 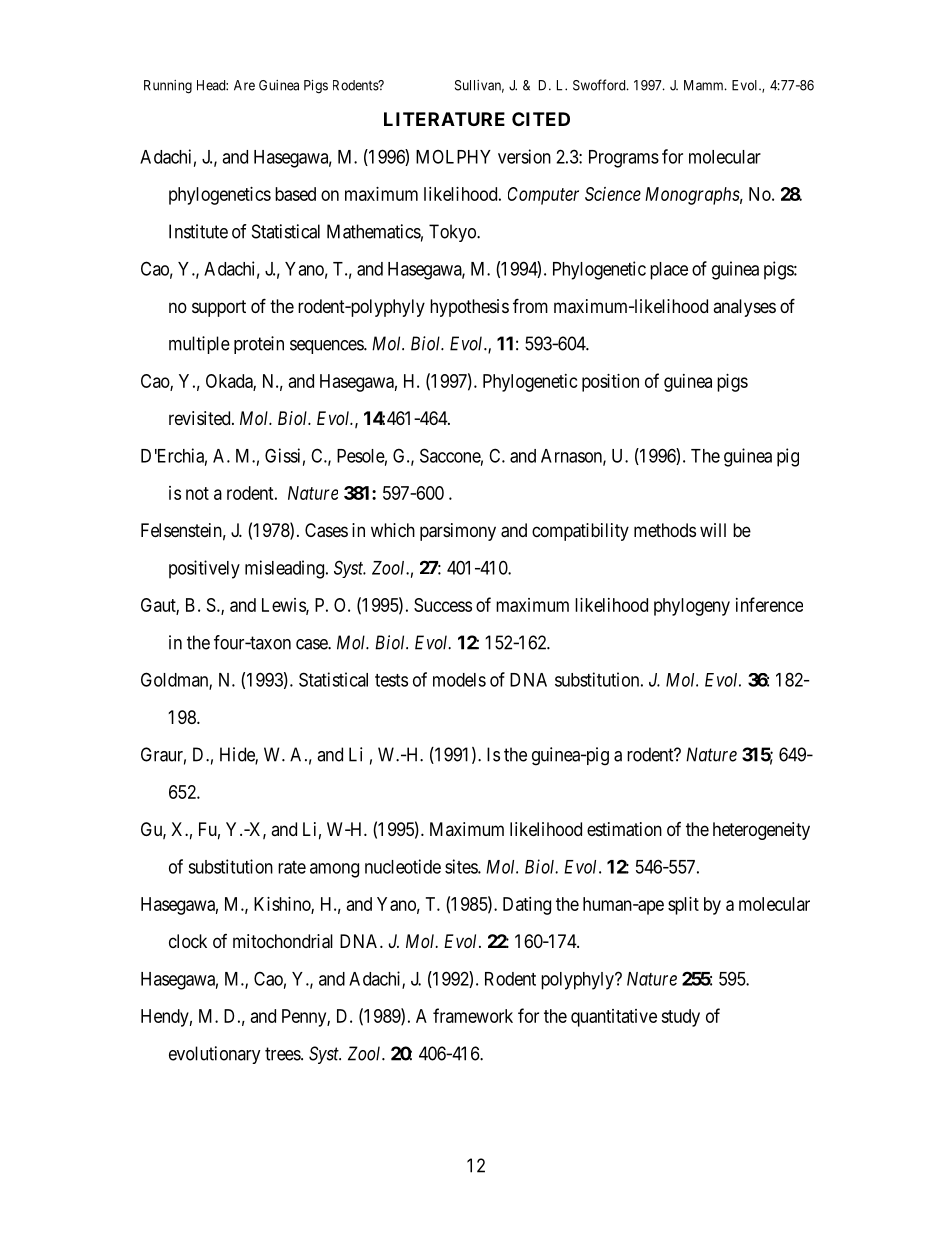 What do you see at coordinates (444, 119) in the screenshot?
I see `LITERATURE` at bounding box center [444, 119].
